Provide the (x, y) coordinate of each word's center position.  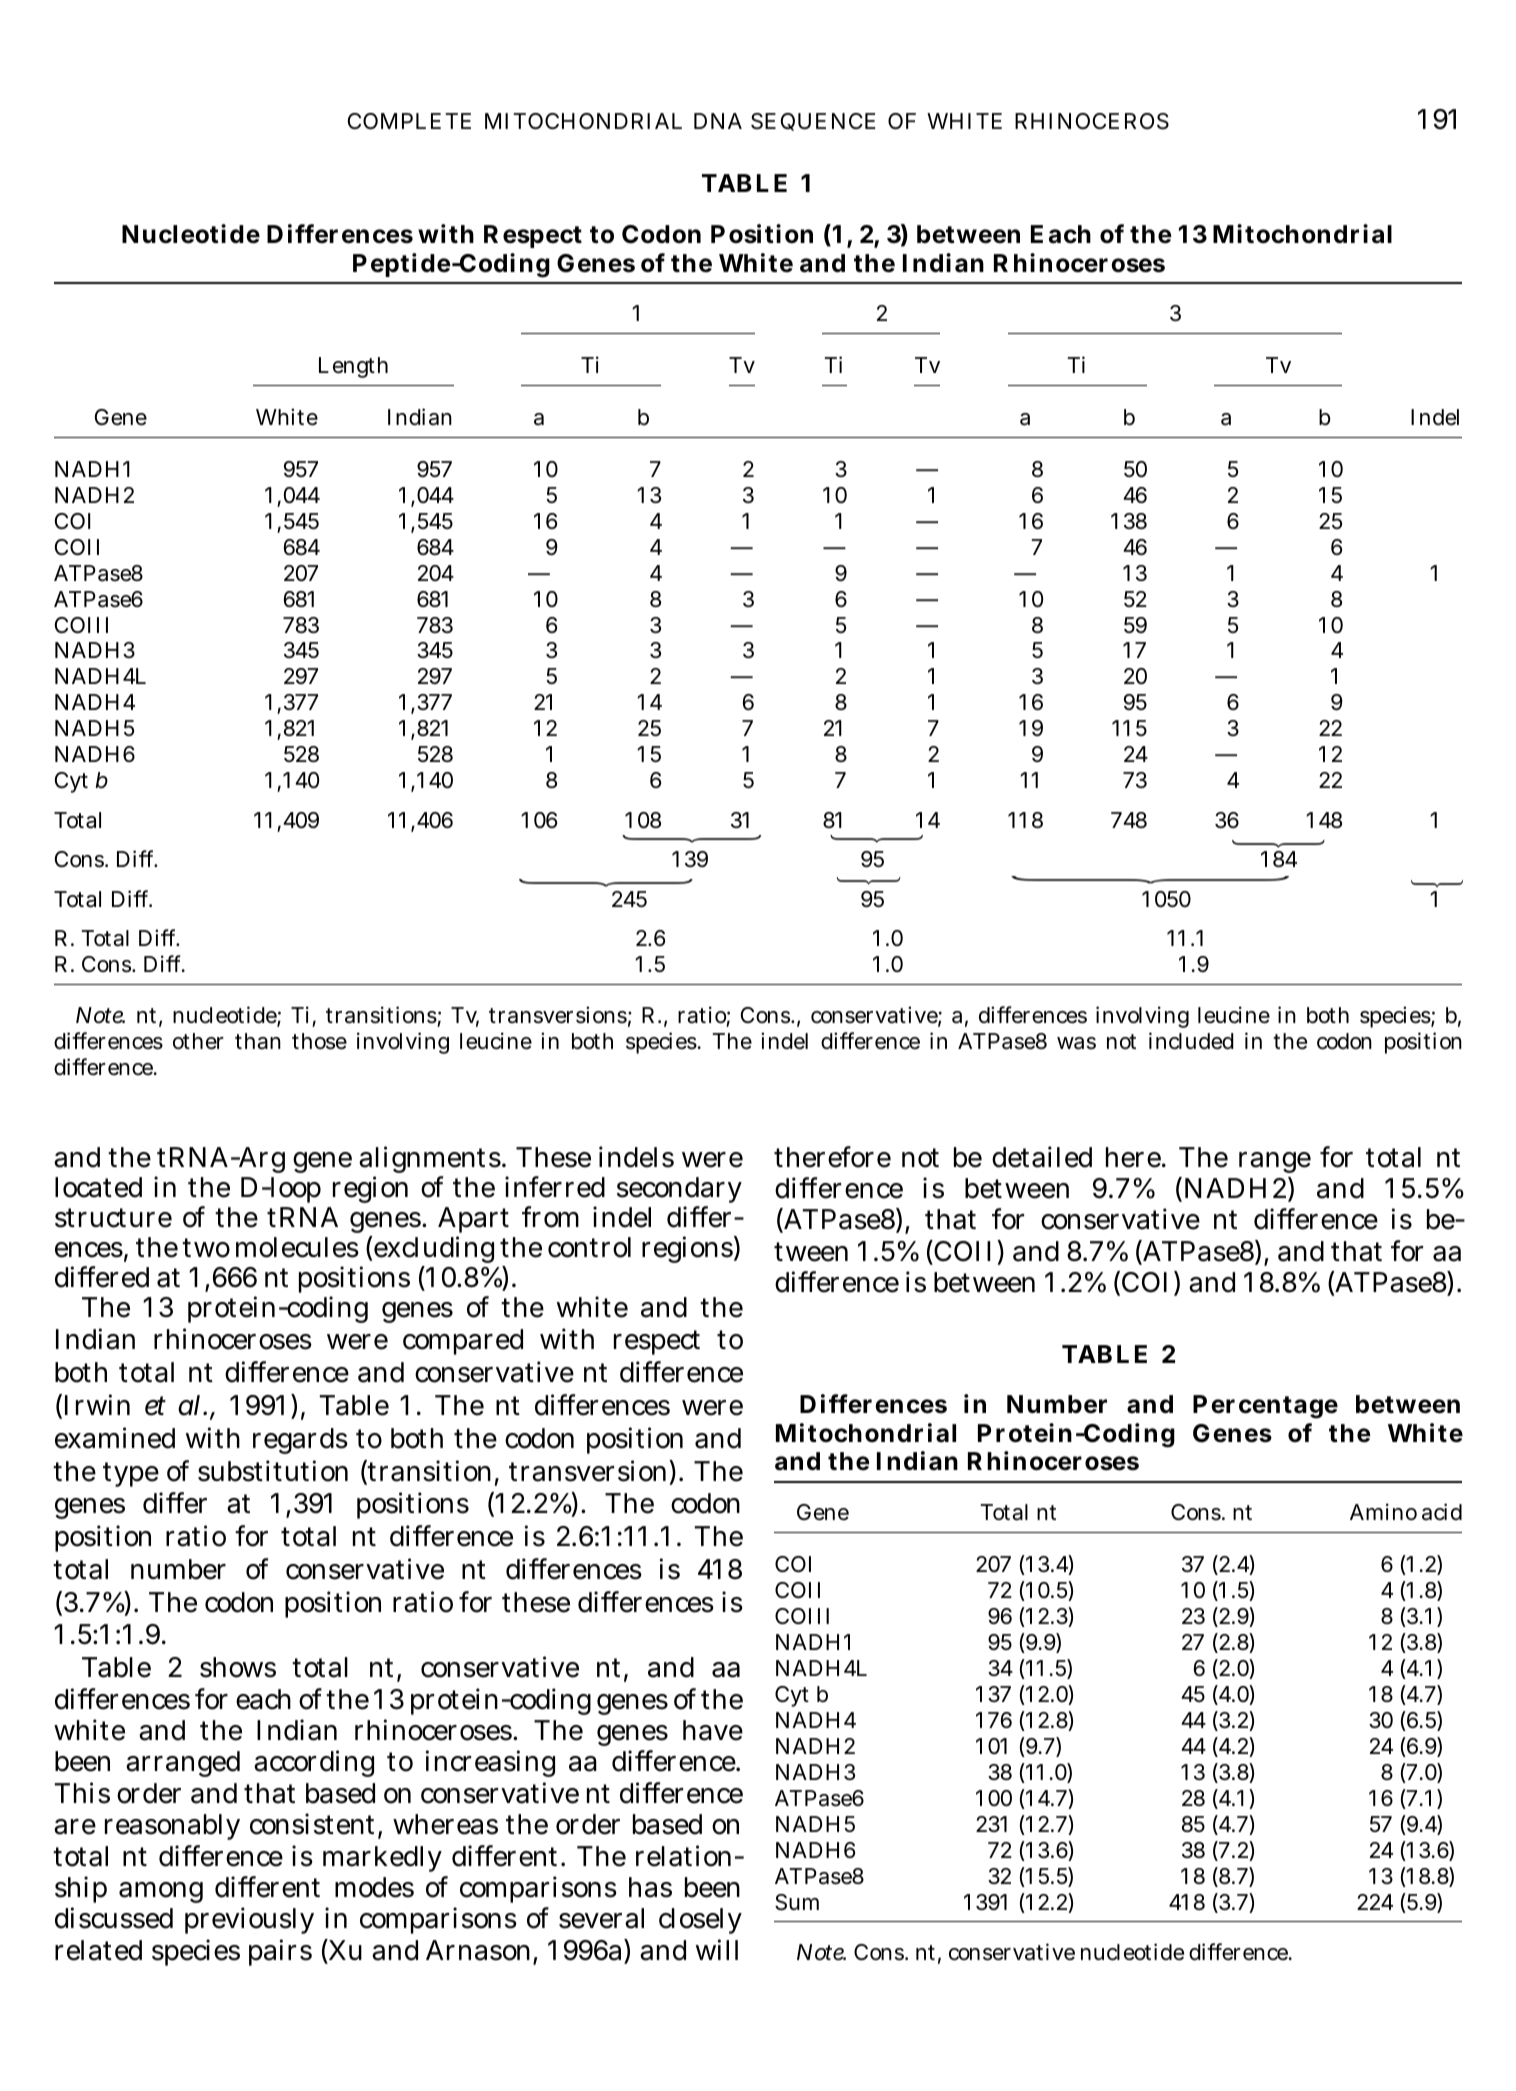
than (258, 1041)
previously (249, 1920)
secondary (679, 1192)
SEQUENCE (813, 122)
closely (700, 1921)
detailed (1042, 1157)
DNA (718, 121)
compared (463, 1342)
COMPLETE (409, 121)
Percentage (1265, 1407)
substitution (273, 1471)
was (1076, 1043)
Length (353, 367)
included (1191, 1041)
